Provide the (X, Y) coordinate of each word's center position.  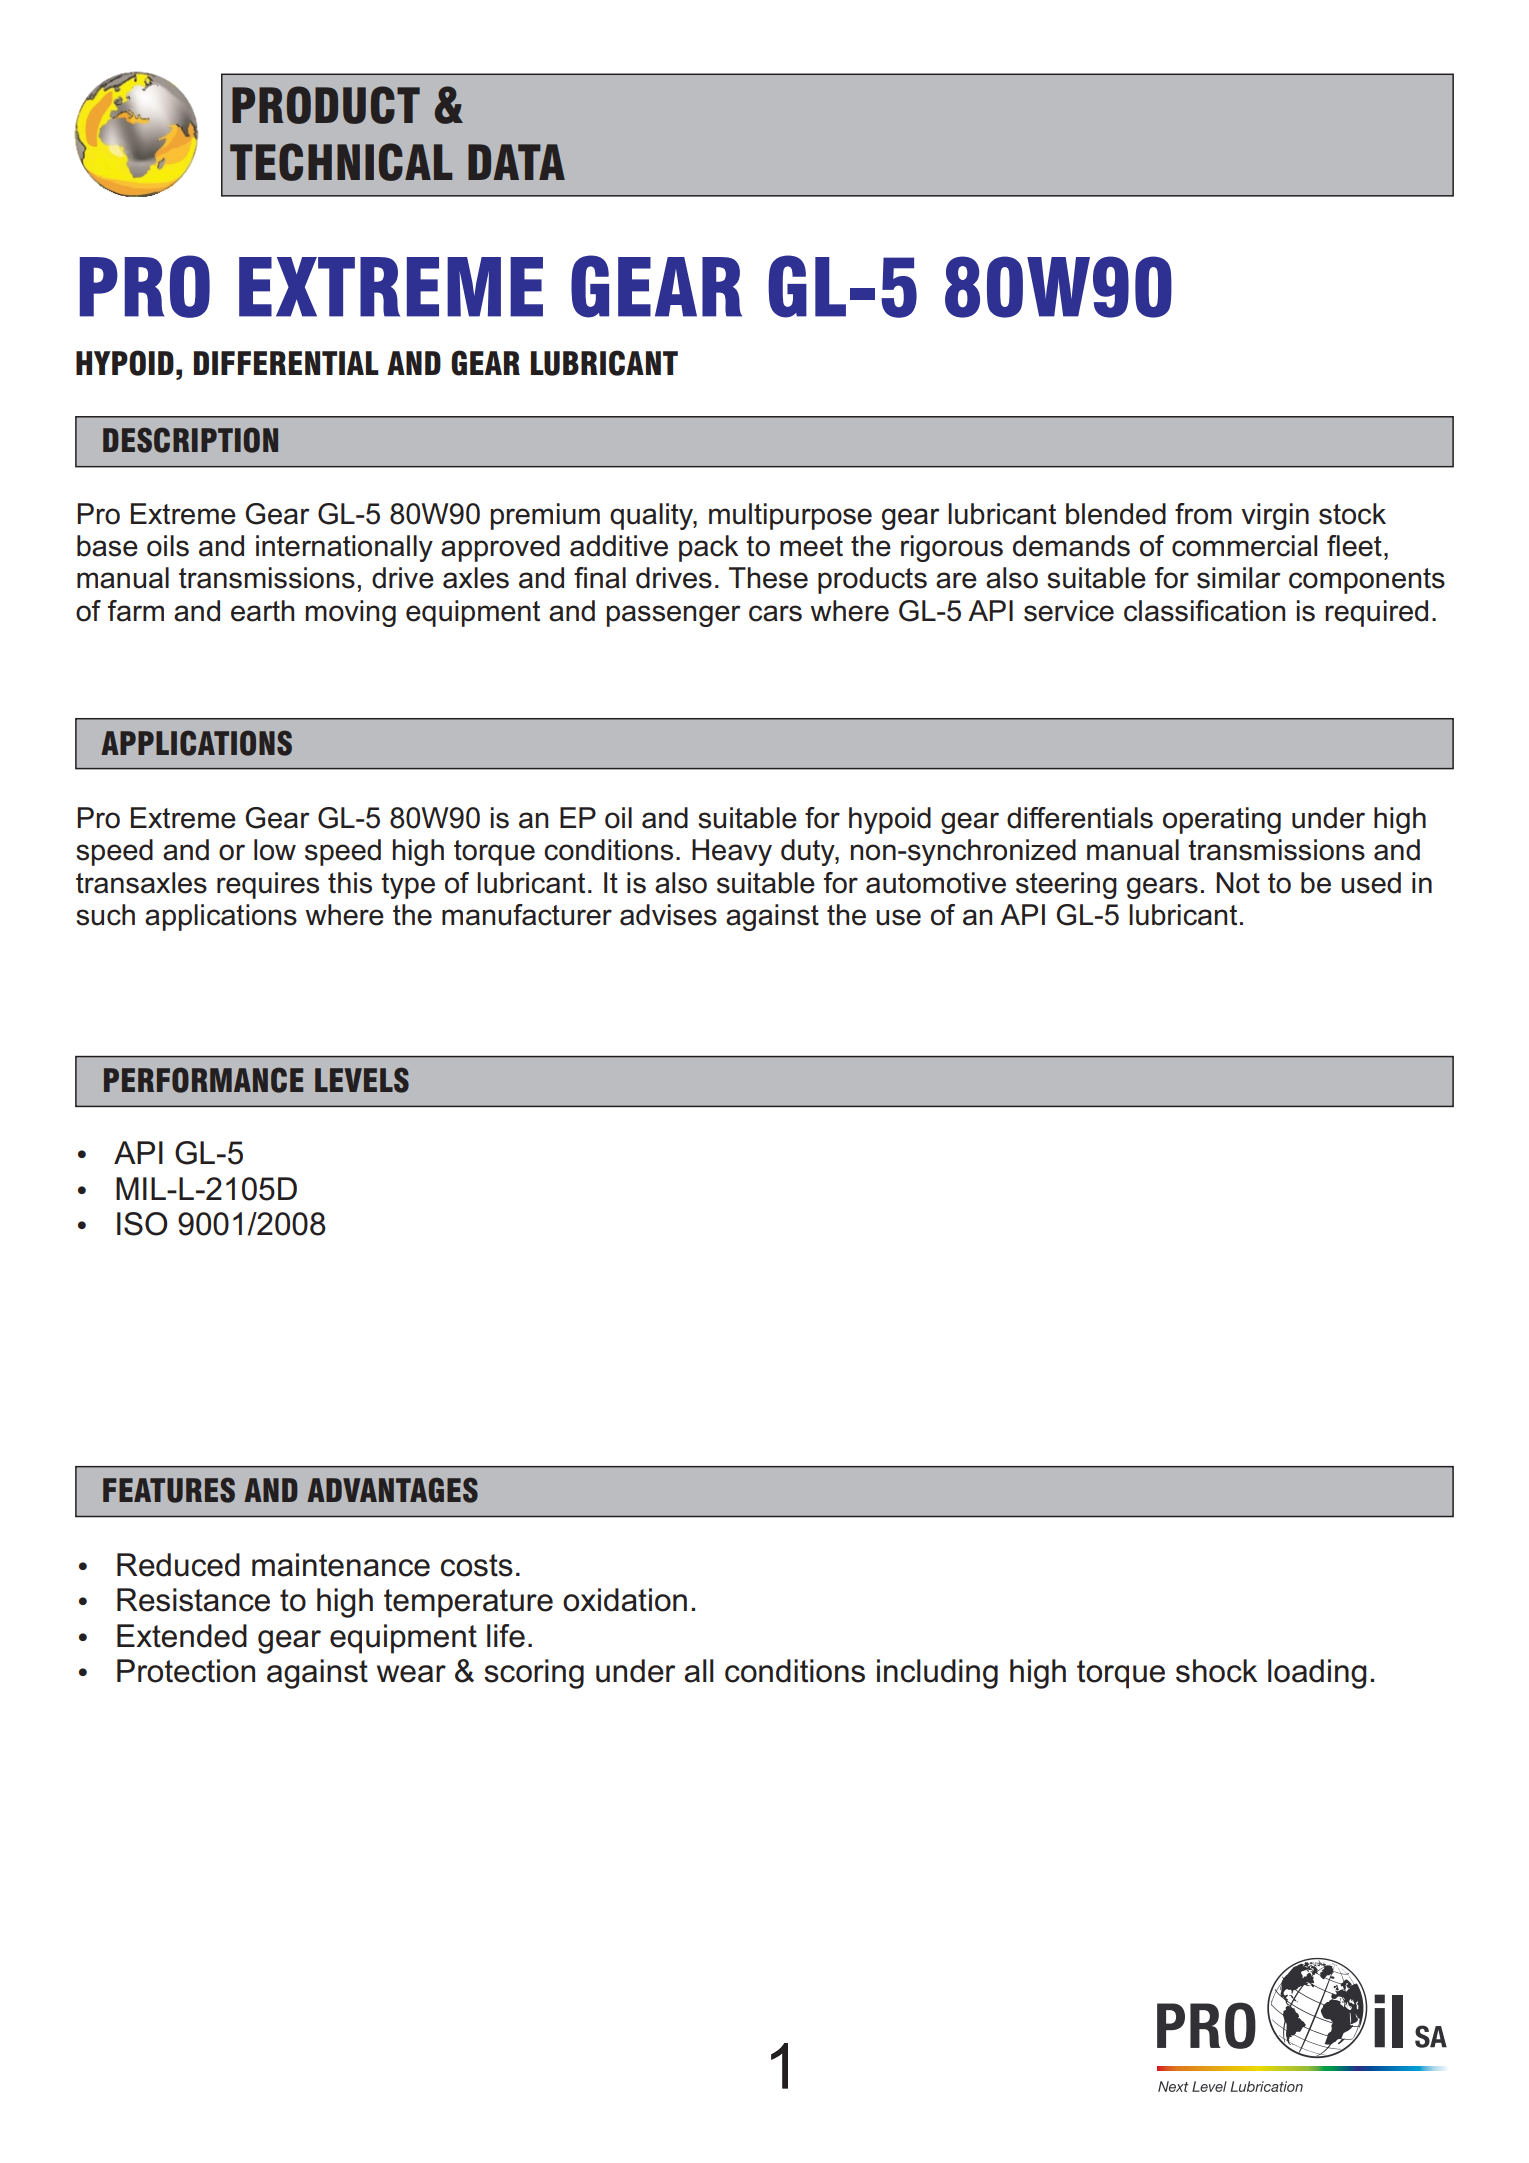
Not (1238, 883)
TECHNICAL (341, 162)
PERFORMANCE (203, 1080)
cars (775, 613)
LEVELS (362, 1080)
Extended (182, 1636)
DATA (516, 162)
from (1203, 514)
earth (262, 611)
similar (1239, 578)
